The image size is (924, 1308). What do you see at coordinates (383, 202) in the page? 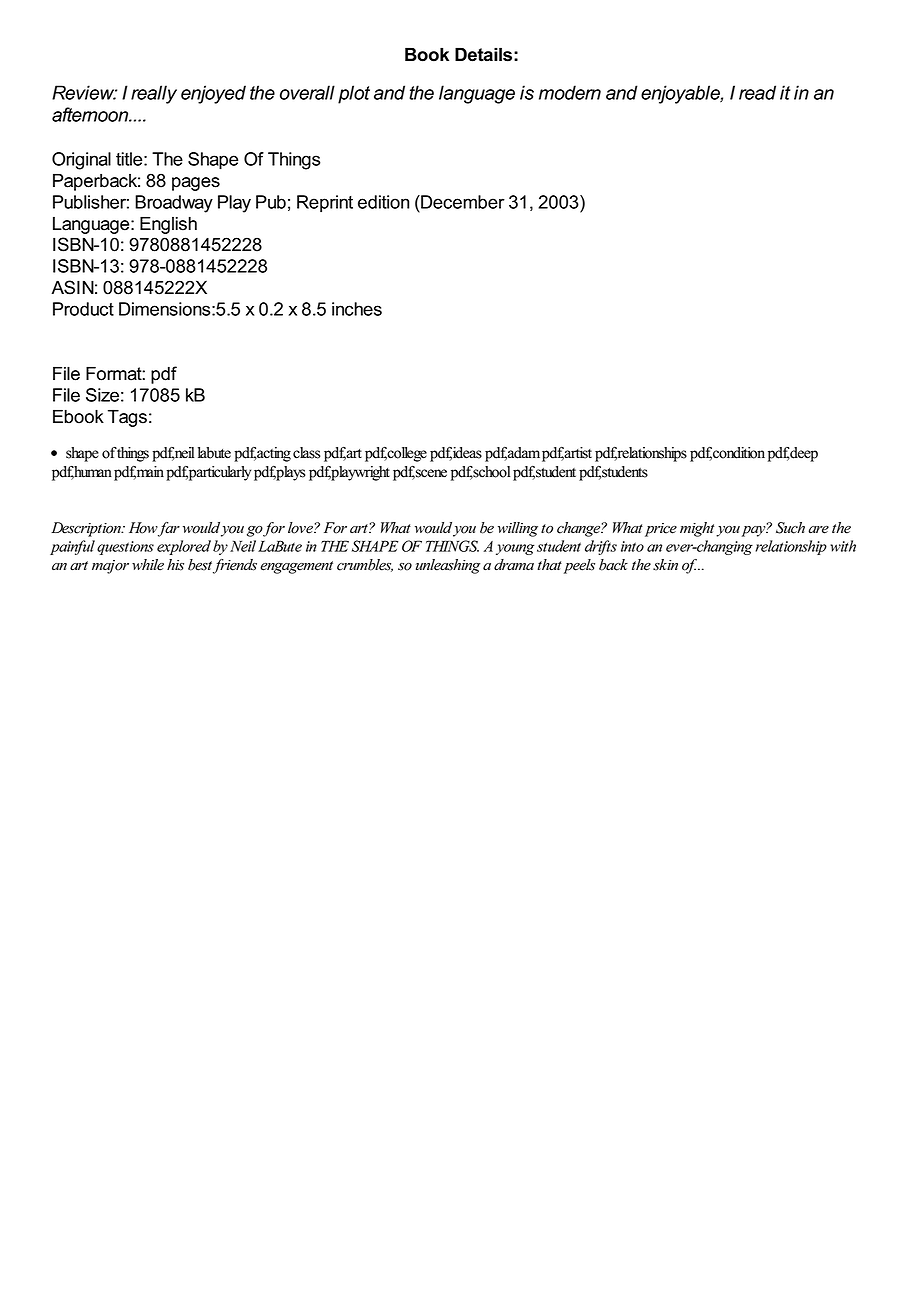
I see `edition` at bounding box center [383, 202].
